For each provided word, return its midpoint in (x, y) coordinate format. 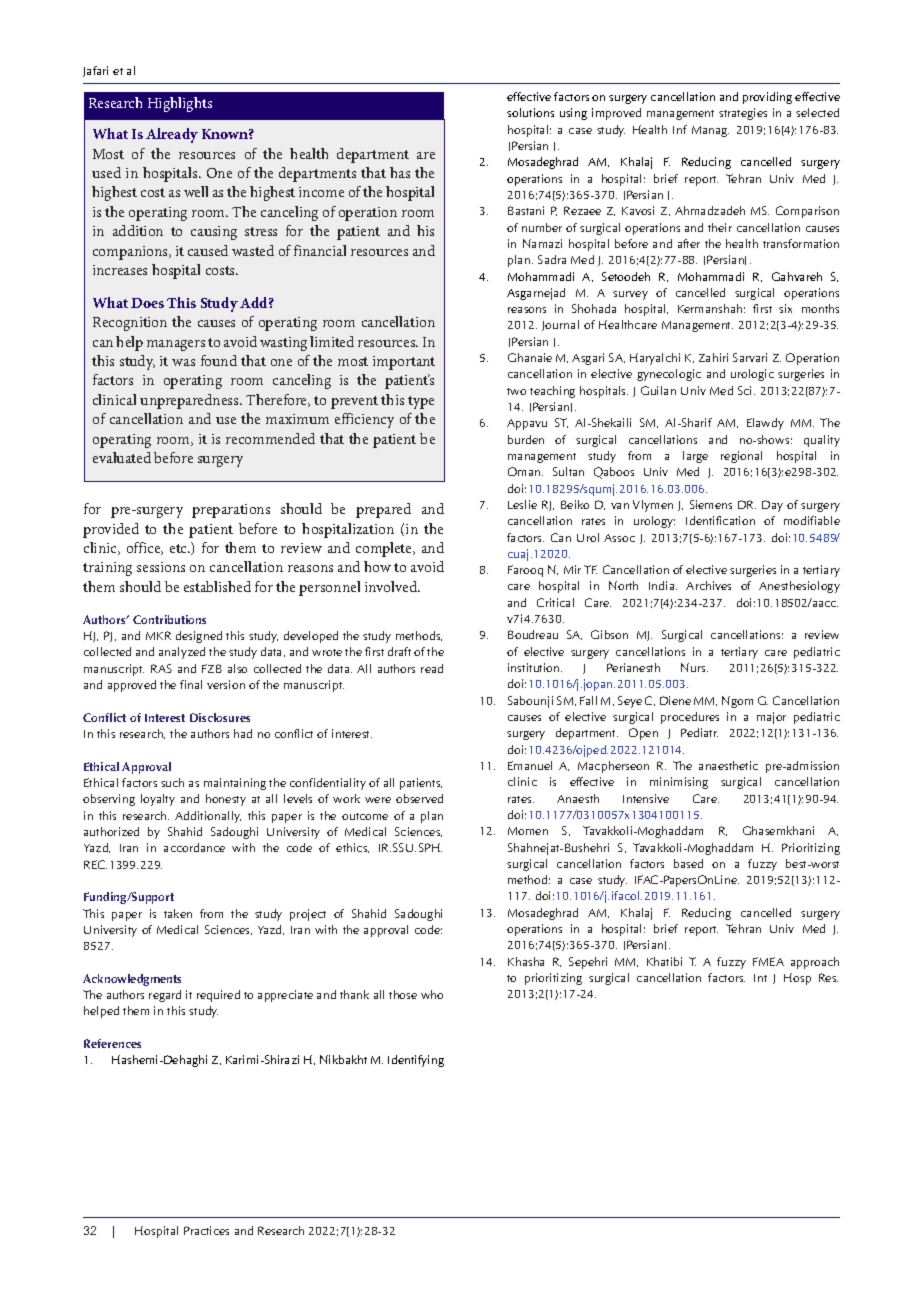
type (421, 402)
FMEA (768, 961)
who (432, 994)
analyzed (182, 653)
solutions (530, 112)
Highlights (180, 104)
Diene (675, 700)
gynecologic (669, 375)
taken (178, 913)
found (219, 360)
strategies (743, 114)
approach (815, 963)
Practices (206, 1230)
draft (399, 651)
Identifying (416, 1061)
